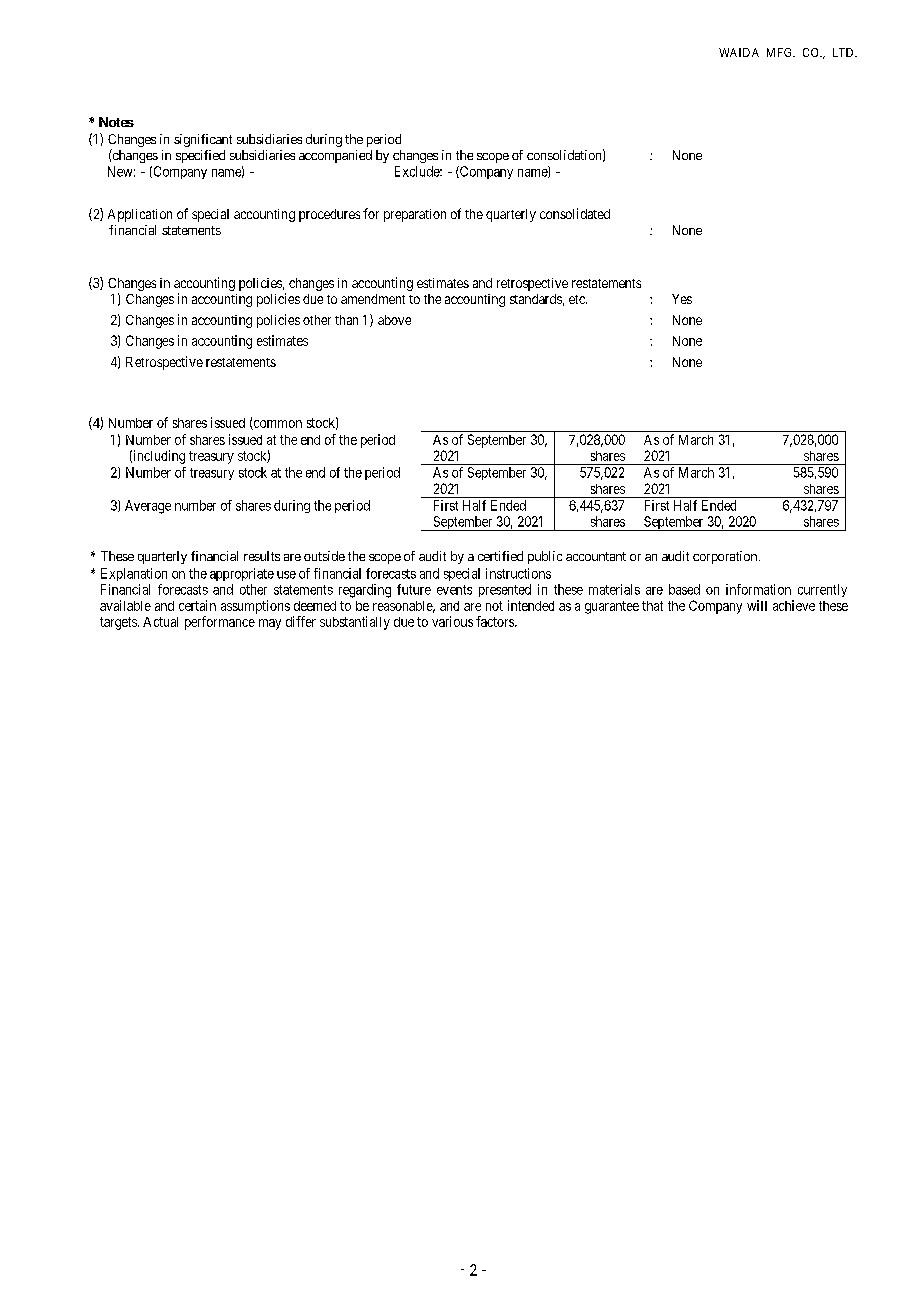  I want to click on accompanied, so click(335, 156).
